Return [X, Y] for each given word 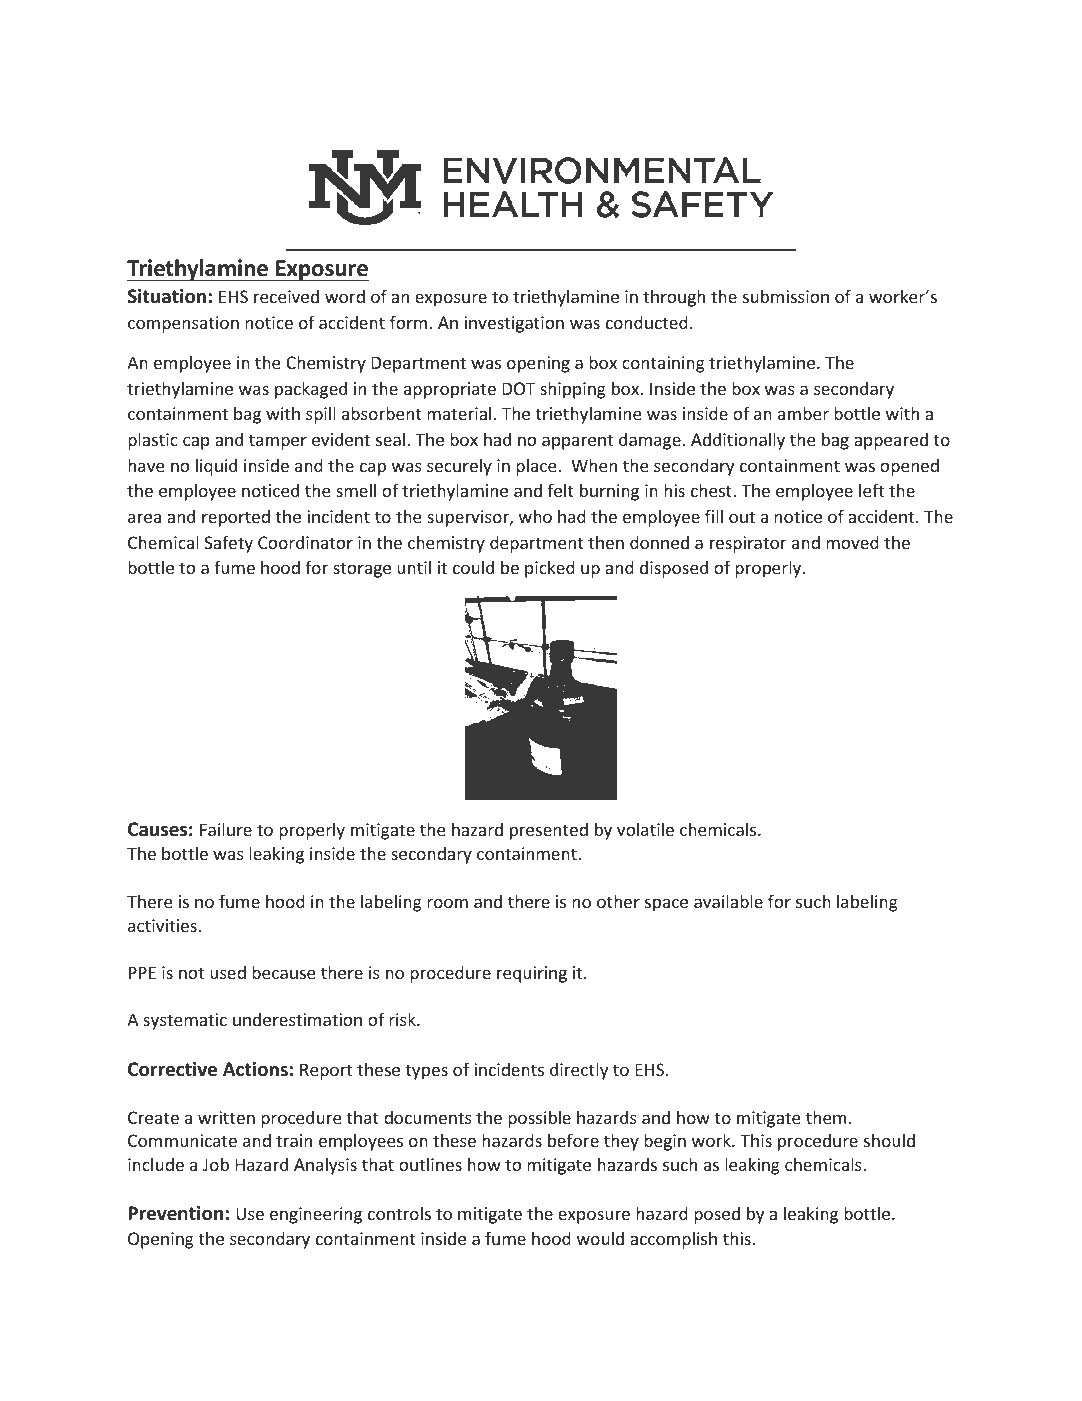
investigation [514, 324]
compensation [183, 324]
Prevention [175, 1213]
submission [786, 296]
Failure [226, 829]
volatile [645, 829]
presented [549, 831]
